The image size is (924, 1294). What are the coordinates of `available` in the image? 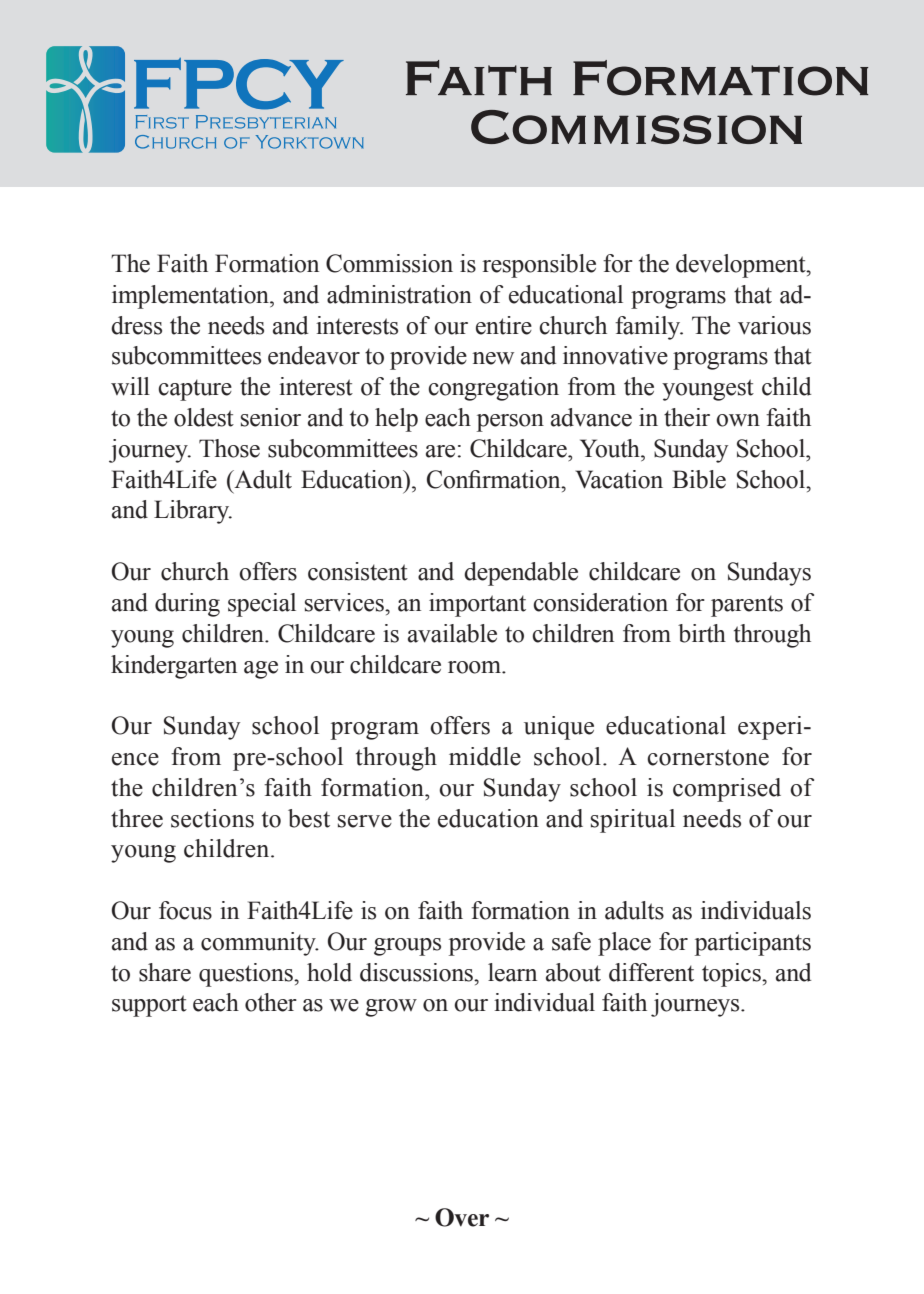 It's located at (452, 633).
